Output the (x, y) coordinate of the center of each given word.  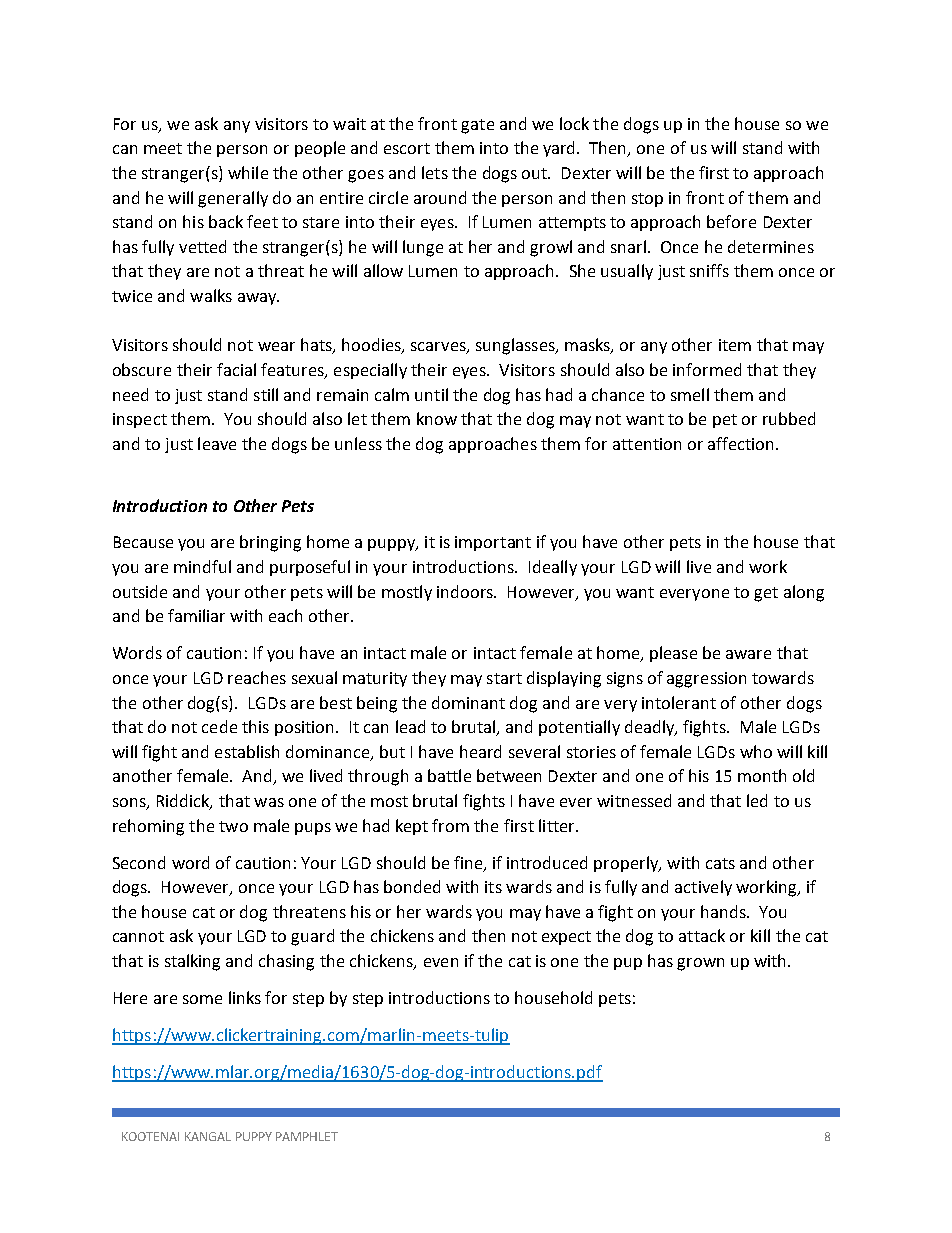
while (248, 172)
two (233, 826)
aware (748, 654)
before (731, 221)
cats (720, 863)
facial (236, 369)
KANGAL (208, 1136)
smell (690, 394)
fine (469, 863)
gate (477, 126)
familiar (196, 615)
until (431, 394)
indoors (466, 591)
